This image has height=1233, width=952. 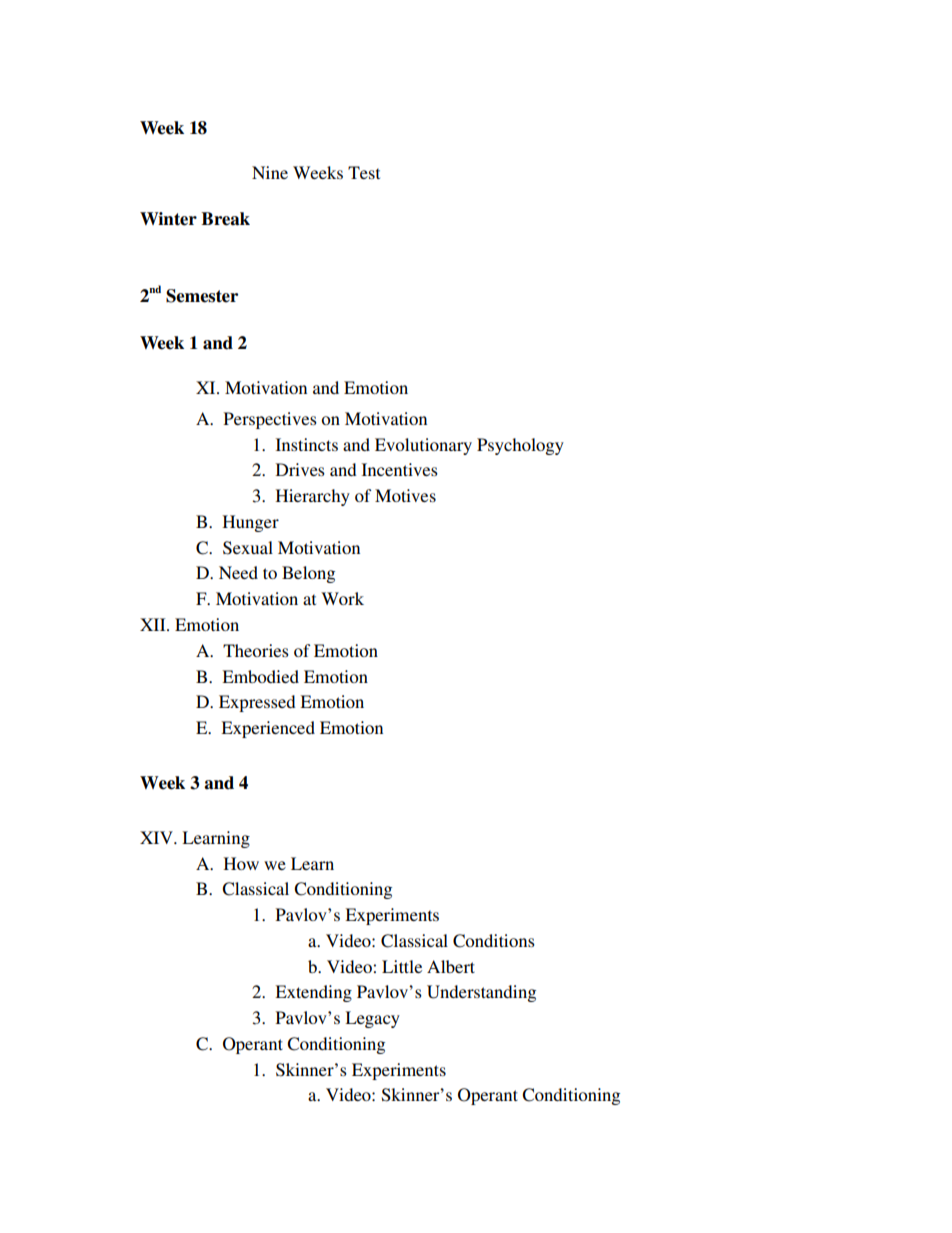 I want to click on Test, so click(x=364, y=172).
